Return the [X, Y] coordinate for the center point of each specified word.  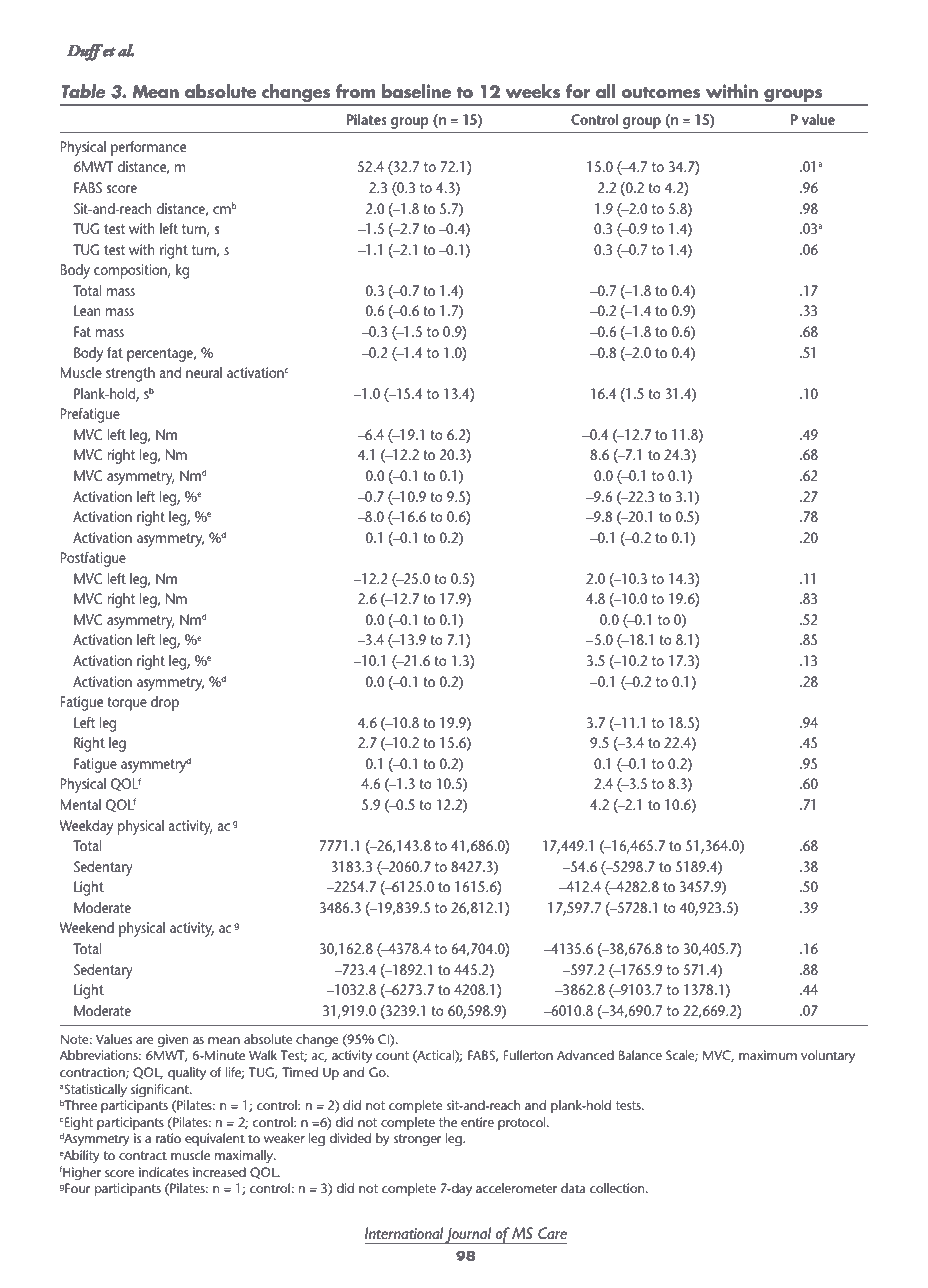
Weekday [86, 827]
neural [204, 372]
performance [148, 148]
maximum [768, 1055]
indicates [164, 1172]
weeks [533, 91]
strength [130, 374]
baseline [416, 91]
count [392, 1055]
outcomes [660, 93]
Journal [469, 1235]
